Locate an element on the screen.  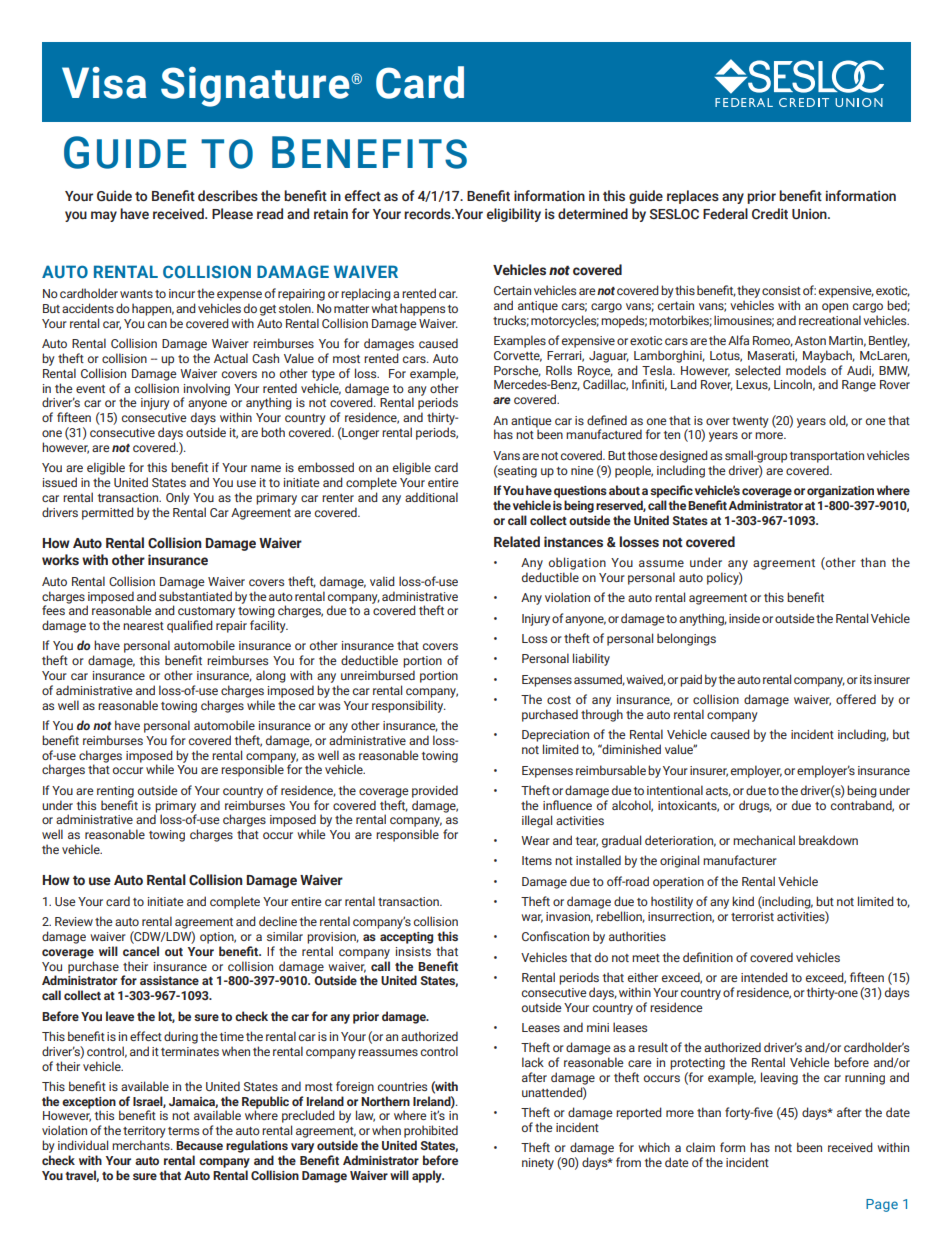
eligibility is located at coordinates (514, 215).
